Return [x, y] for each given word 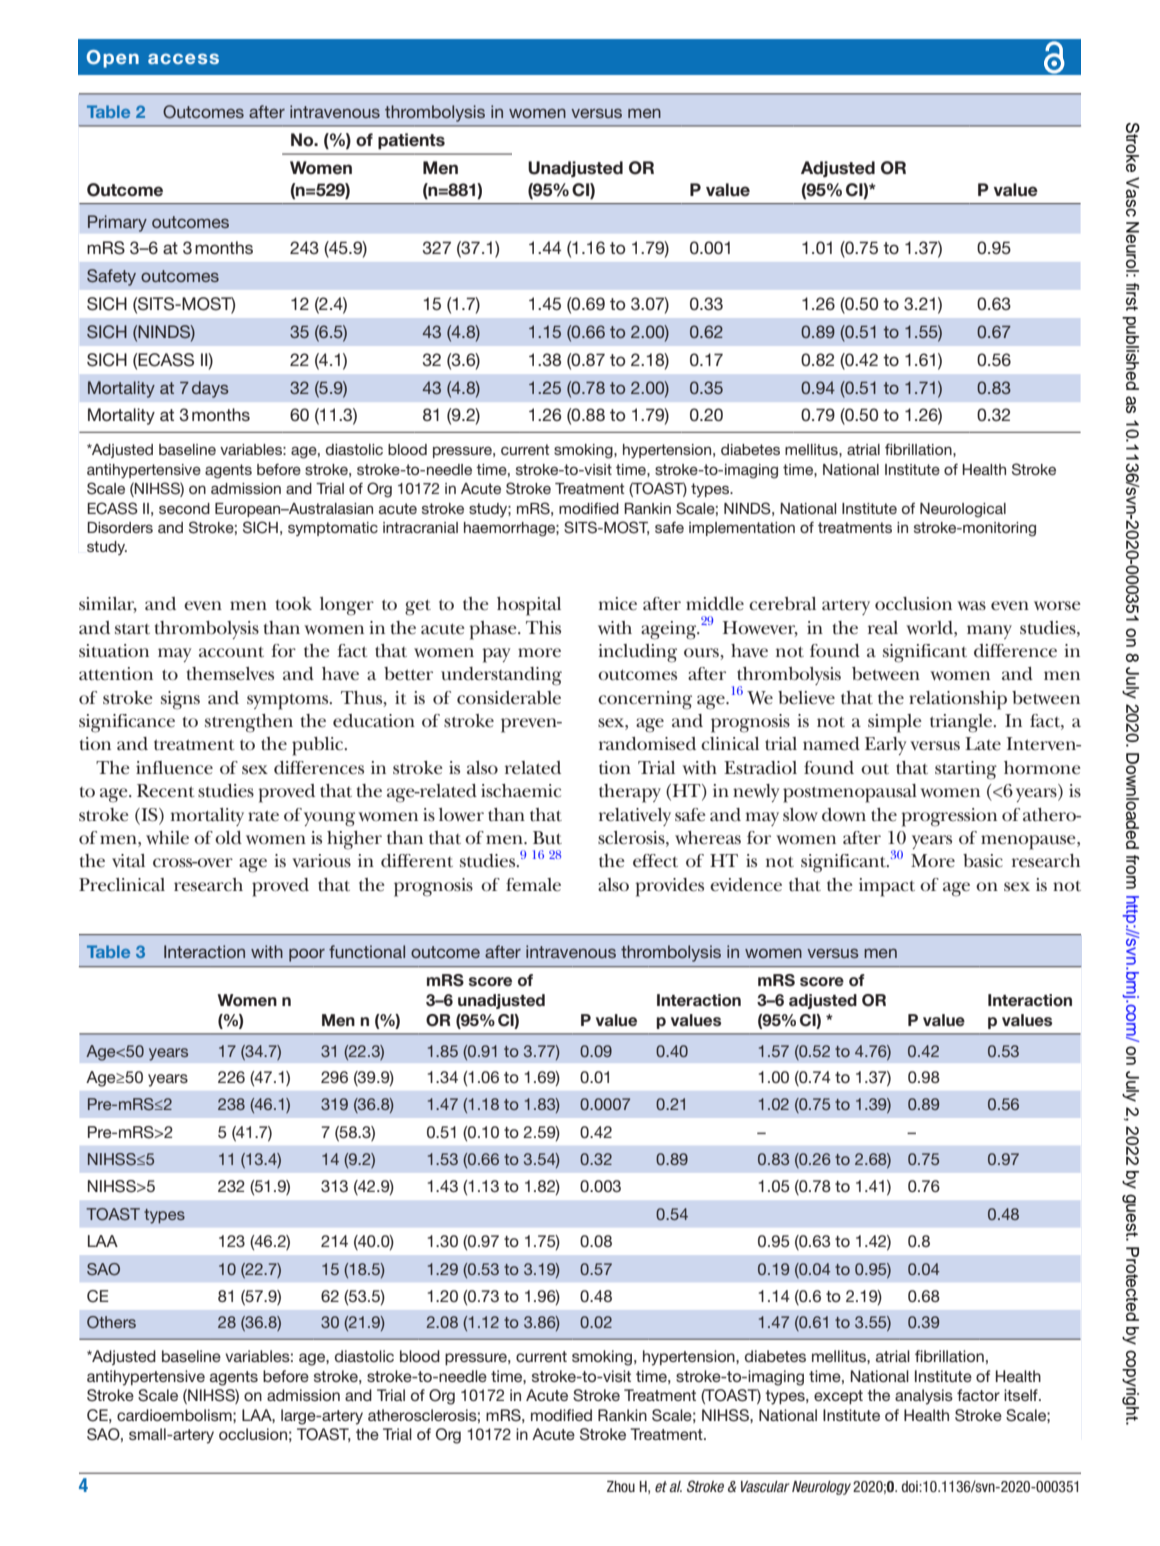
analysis [924, 1397]
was [971, 606]
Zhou [621, 1486]
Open [113, 59]
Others [111, 1322]
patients [411, 141]
